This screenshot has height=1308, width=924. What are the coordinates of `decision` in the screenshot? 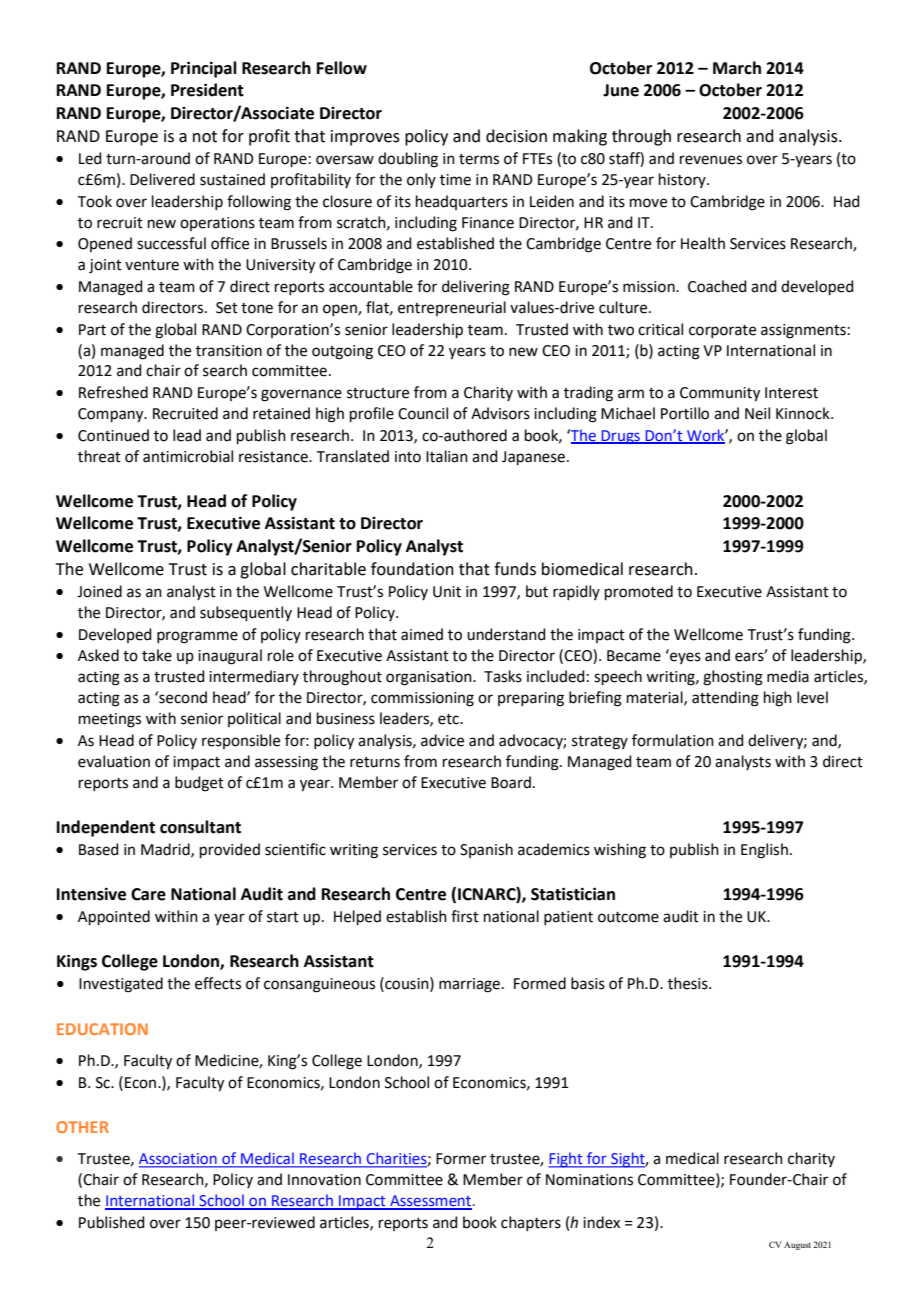 It's located at (516, 136).
